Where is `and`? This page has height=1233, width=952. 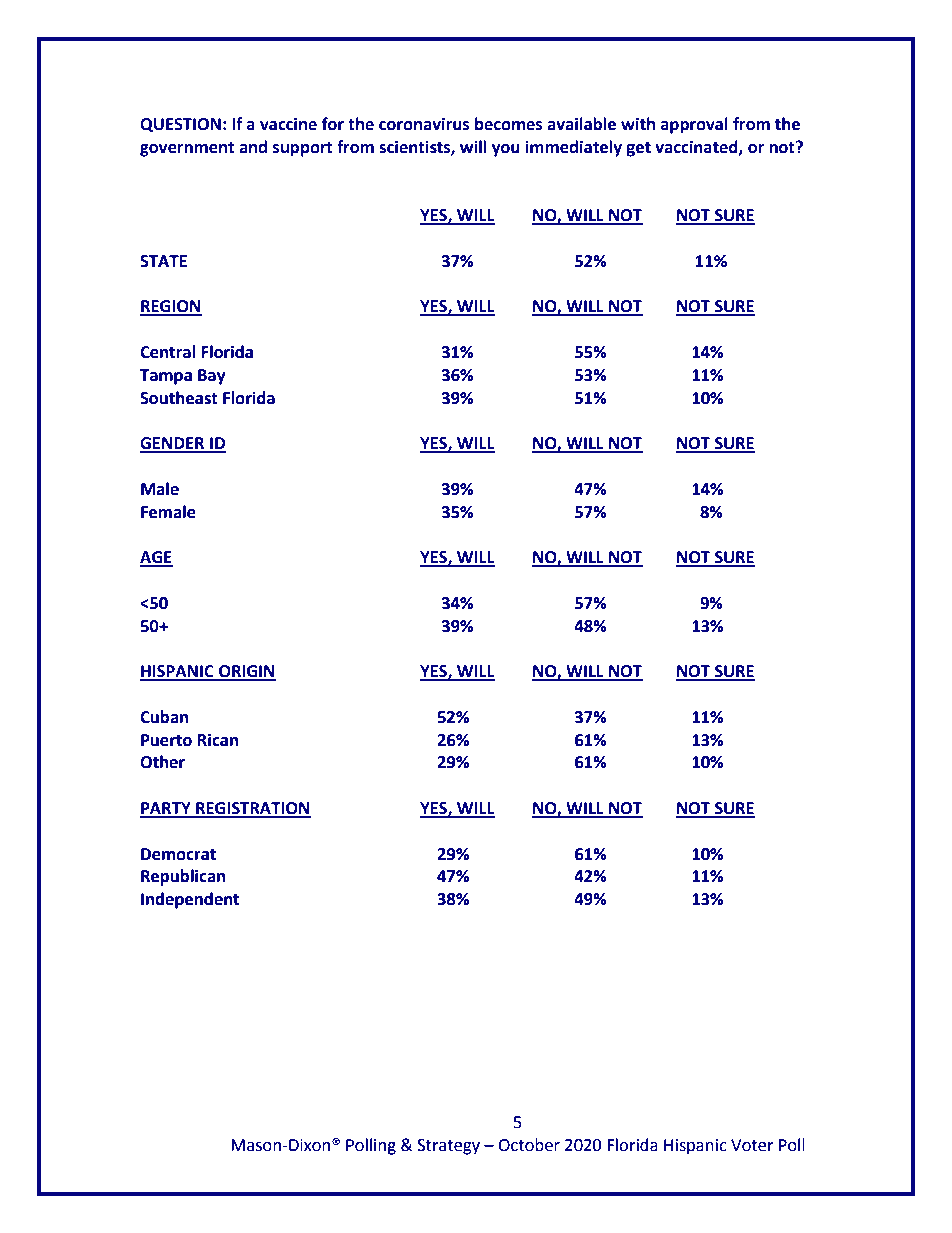
and is located at coordinates (253, 147).
